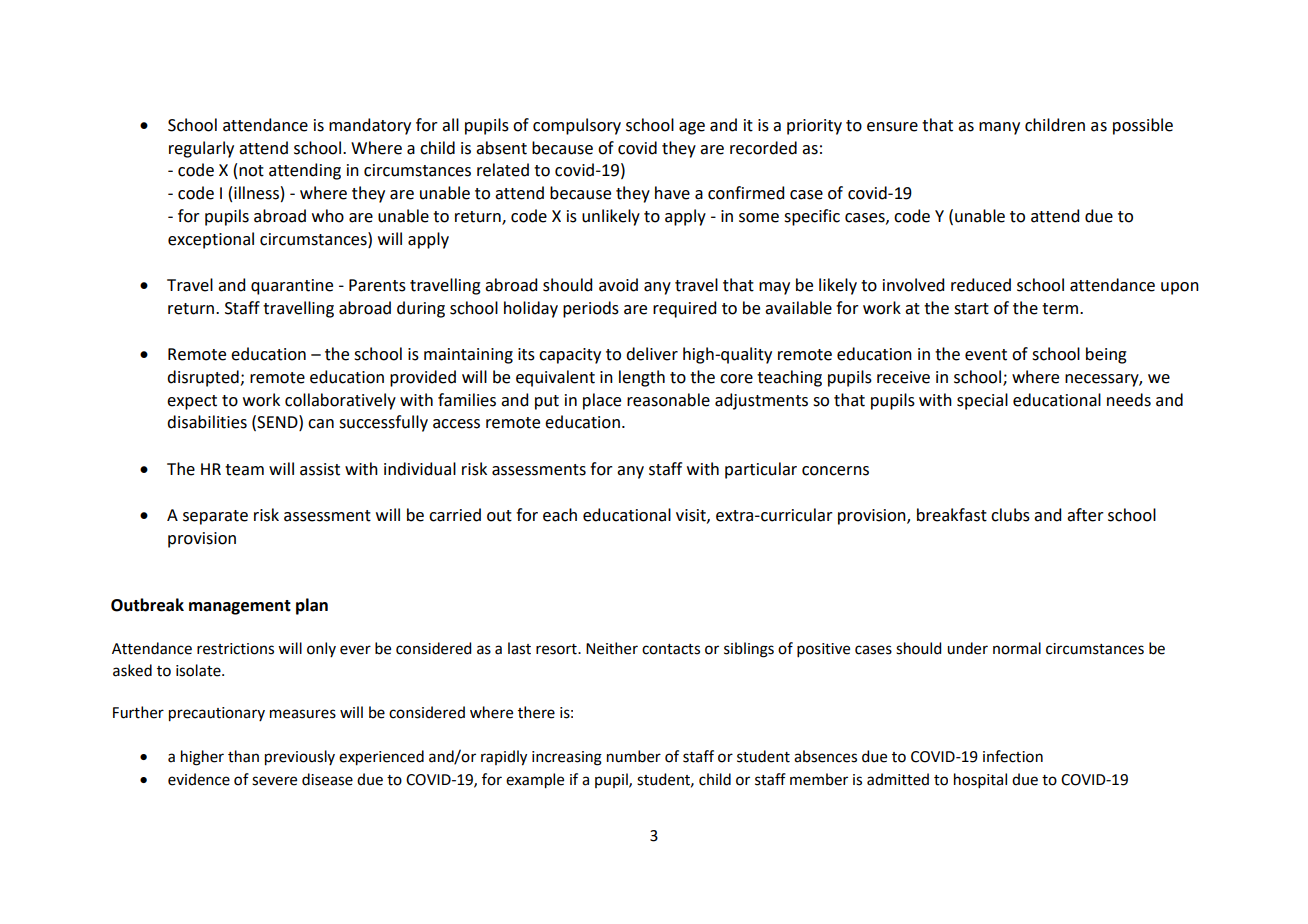 The width and height of the screenshot is (1308, 924). What do you see at coordinates (652, 354) in the screenshot?
I see `deliver` at bounding box center [652, 354].
